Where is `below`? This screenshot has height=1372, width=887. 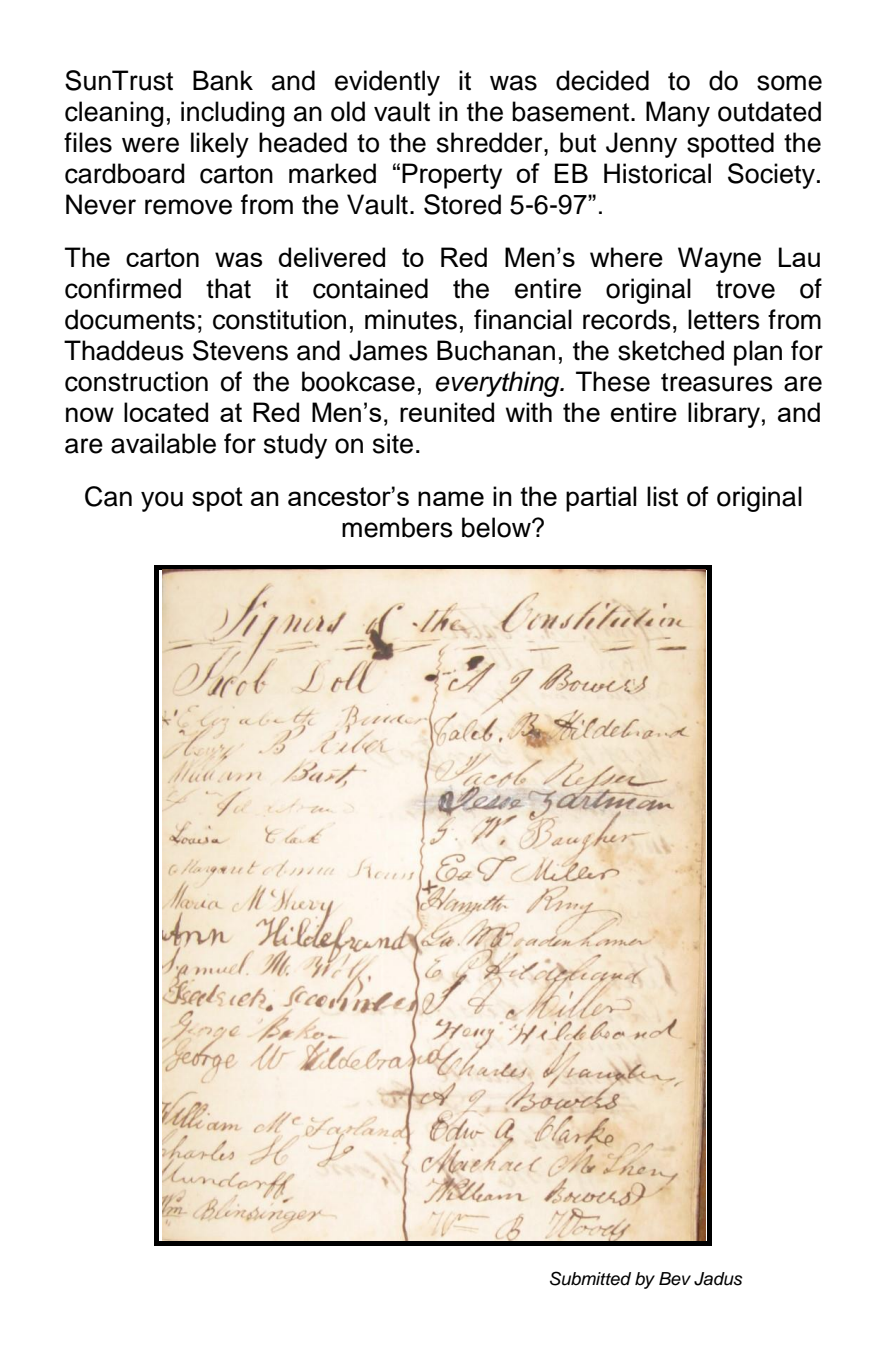
below is located at coordinates (497, 527).
